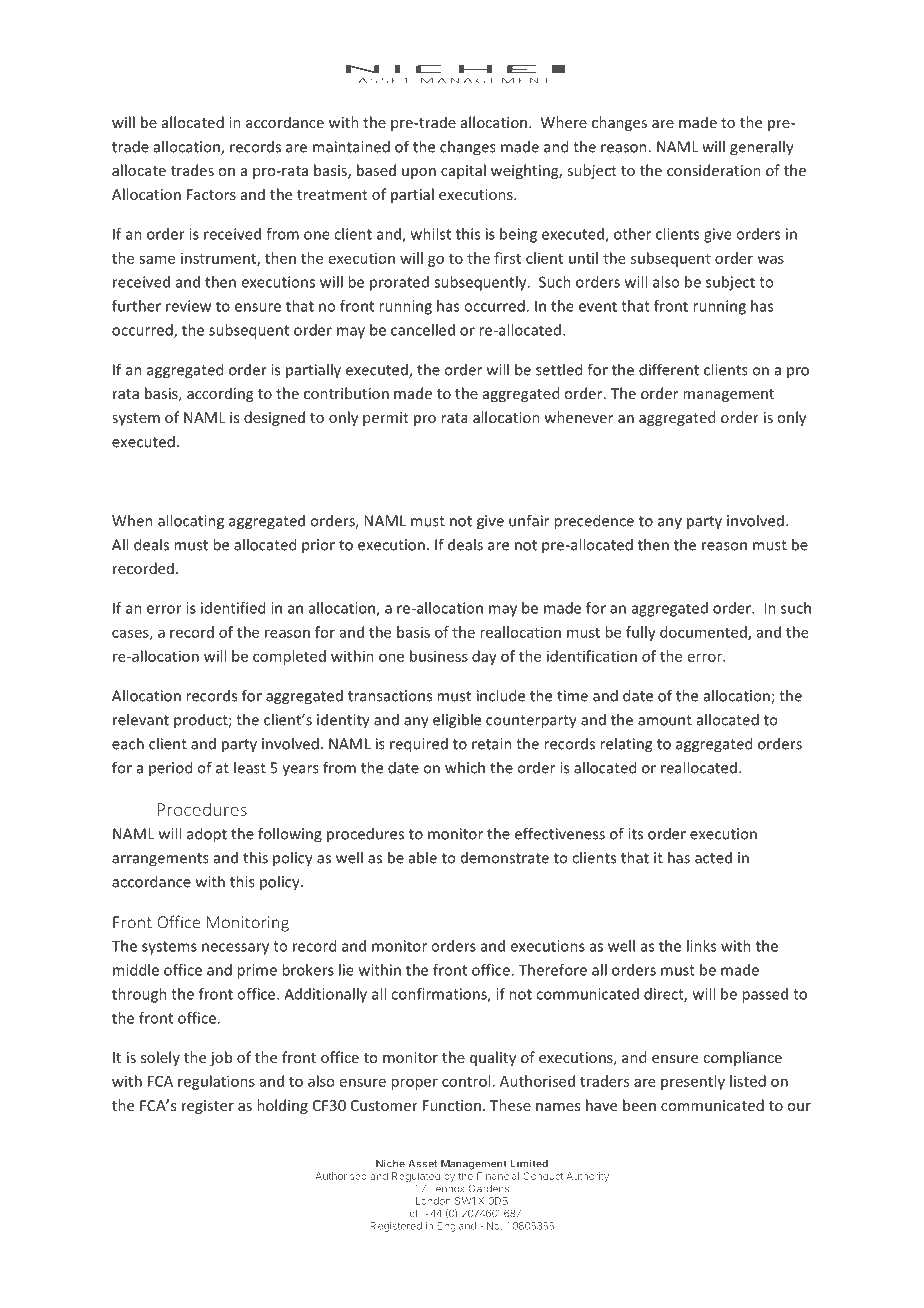 Image resolution: width=924 pixels, height=1308 pixels. What do you see at coordinates (529, 520) in the document?
I see `unfair` at bounding box center [529, 520].
